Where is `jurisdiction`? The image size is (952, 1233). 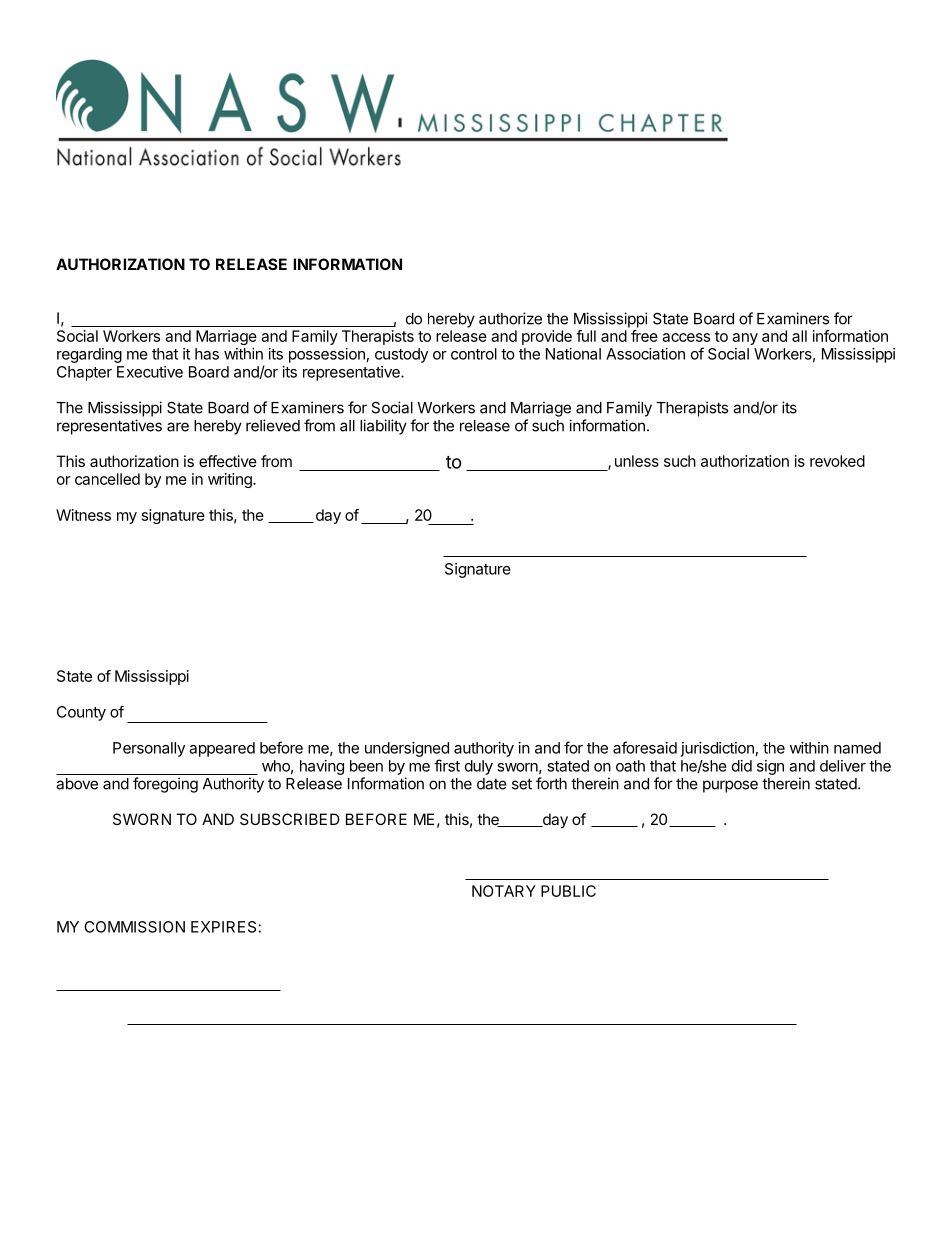
jurisdiction is located at coordinates (717, 749).
